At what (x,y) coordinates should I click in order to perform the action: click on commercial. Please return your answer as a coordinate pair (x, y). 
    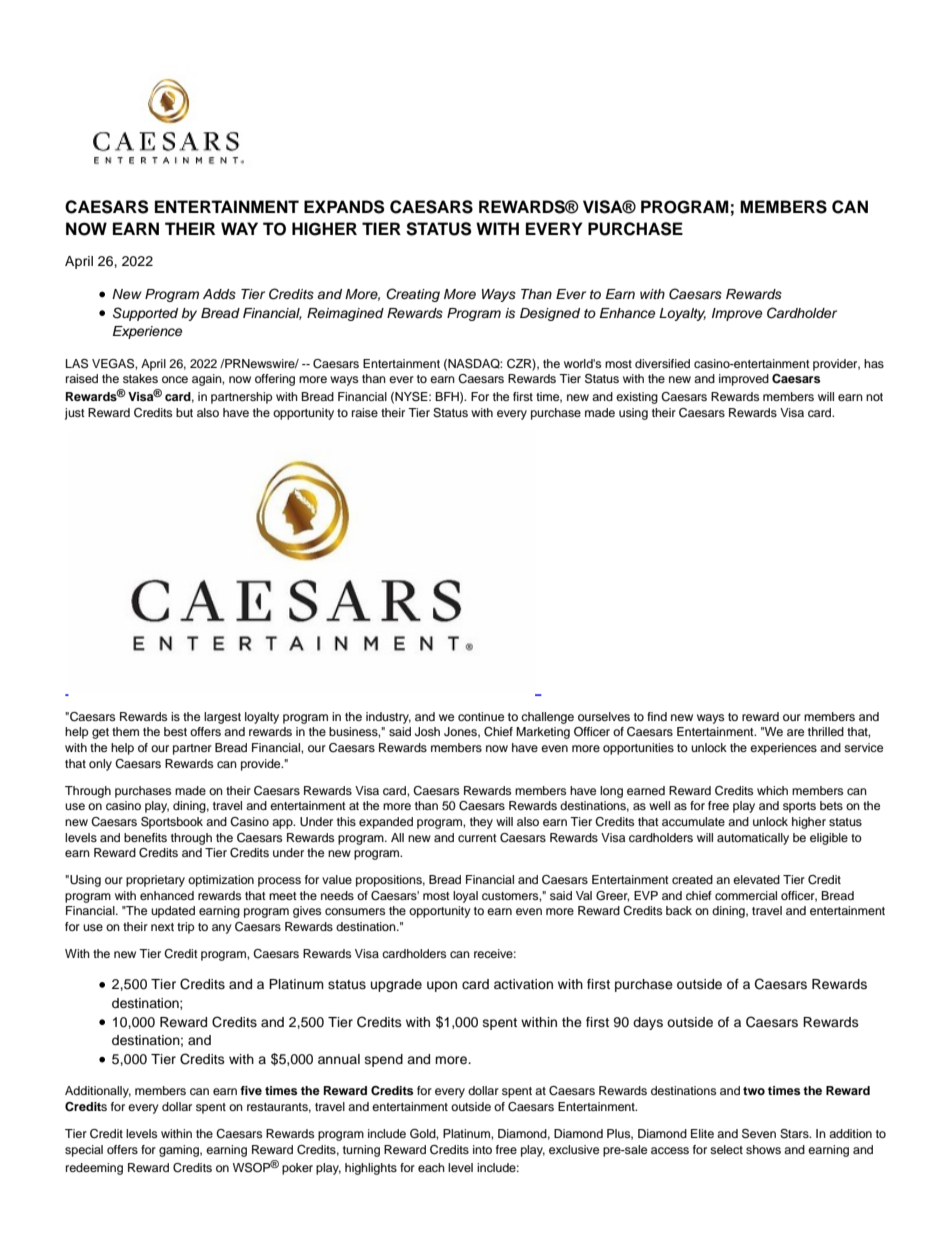
    Looking at the image, I should click on (746, 895).
